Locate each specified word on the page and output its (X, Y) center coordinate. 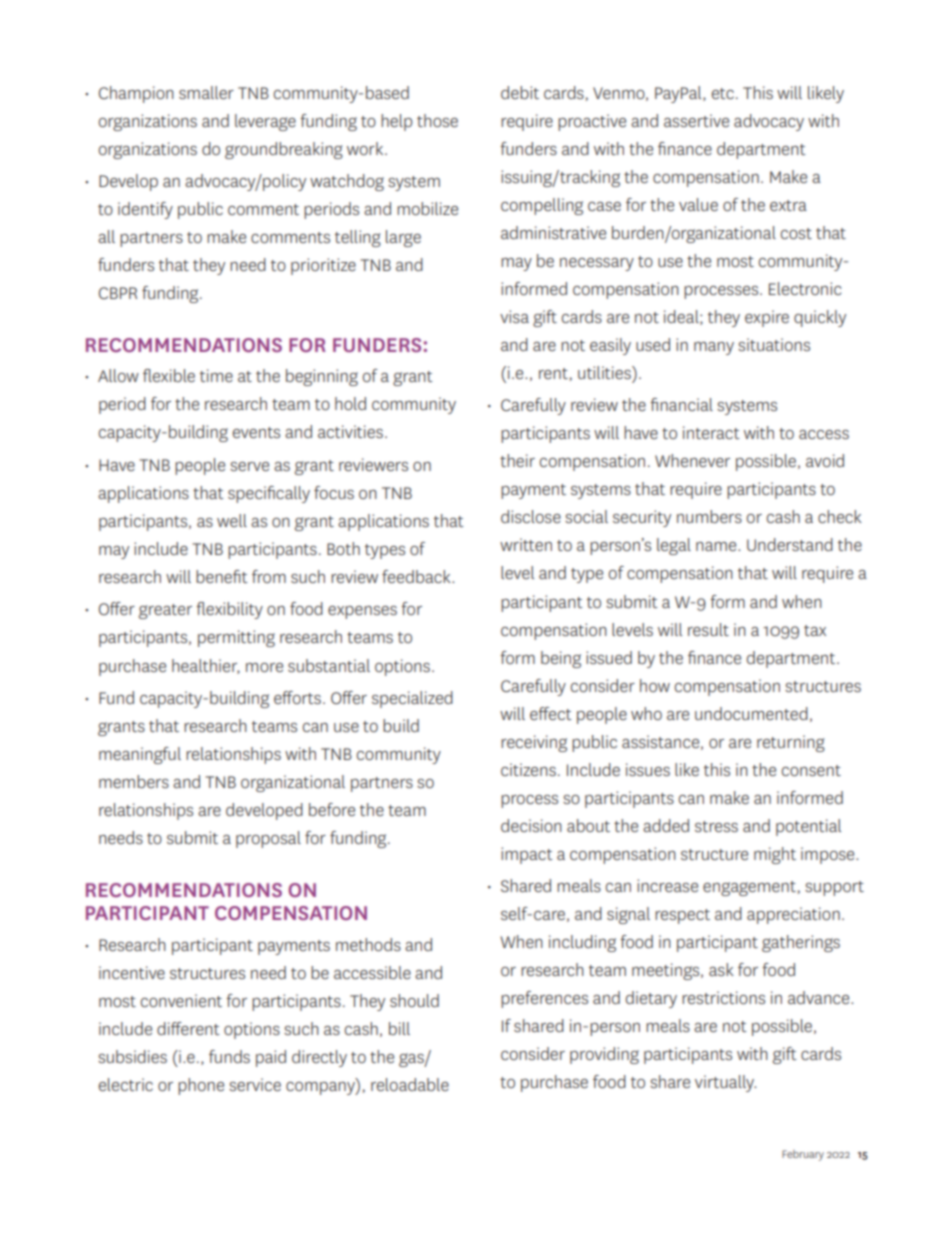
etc (723, 93)
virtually (725, 1083)
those (437, 120)
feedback (417, 576)
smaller (206, 92)
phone (201, 1086)
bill (399, 1028)
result (708, 629)
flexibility (229, 610)
